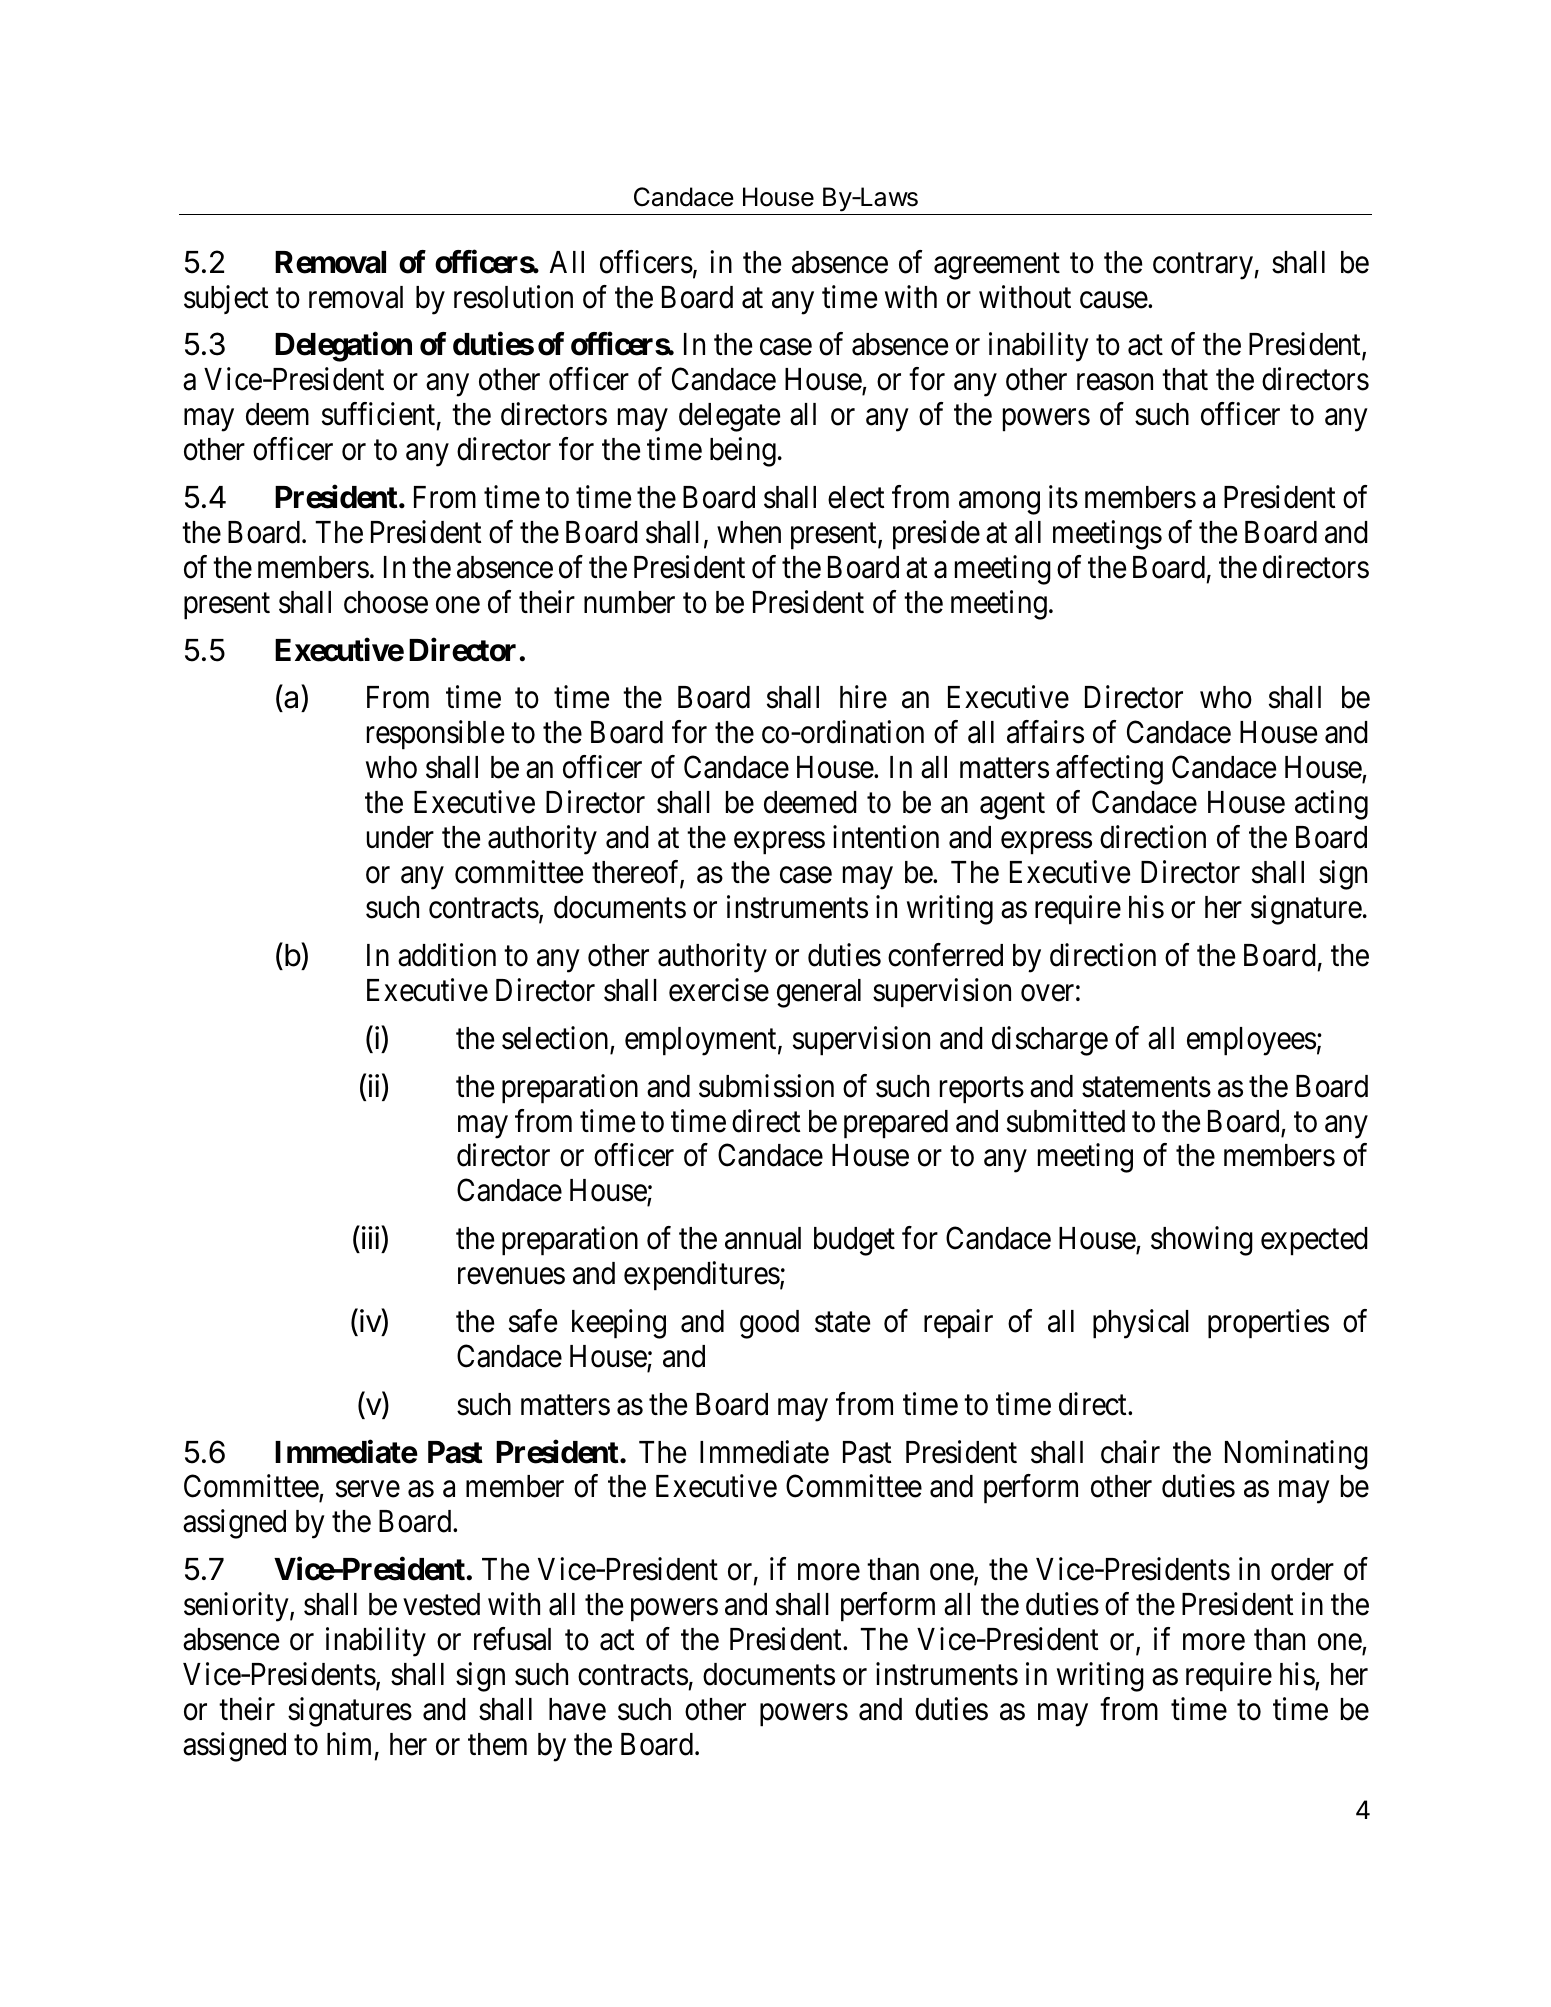 The width and height of the screenshot is (1551, 2007). Describe the element at coordinates (349, 1743) in the screenshot. I see `him` at that location.
